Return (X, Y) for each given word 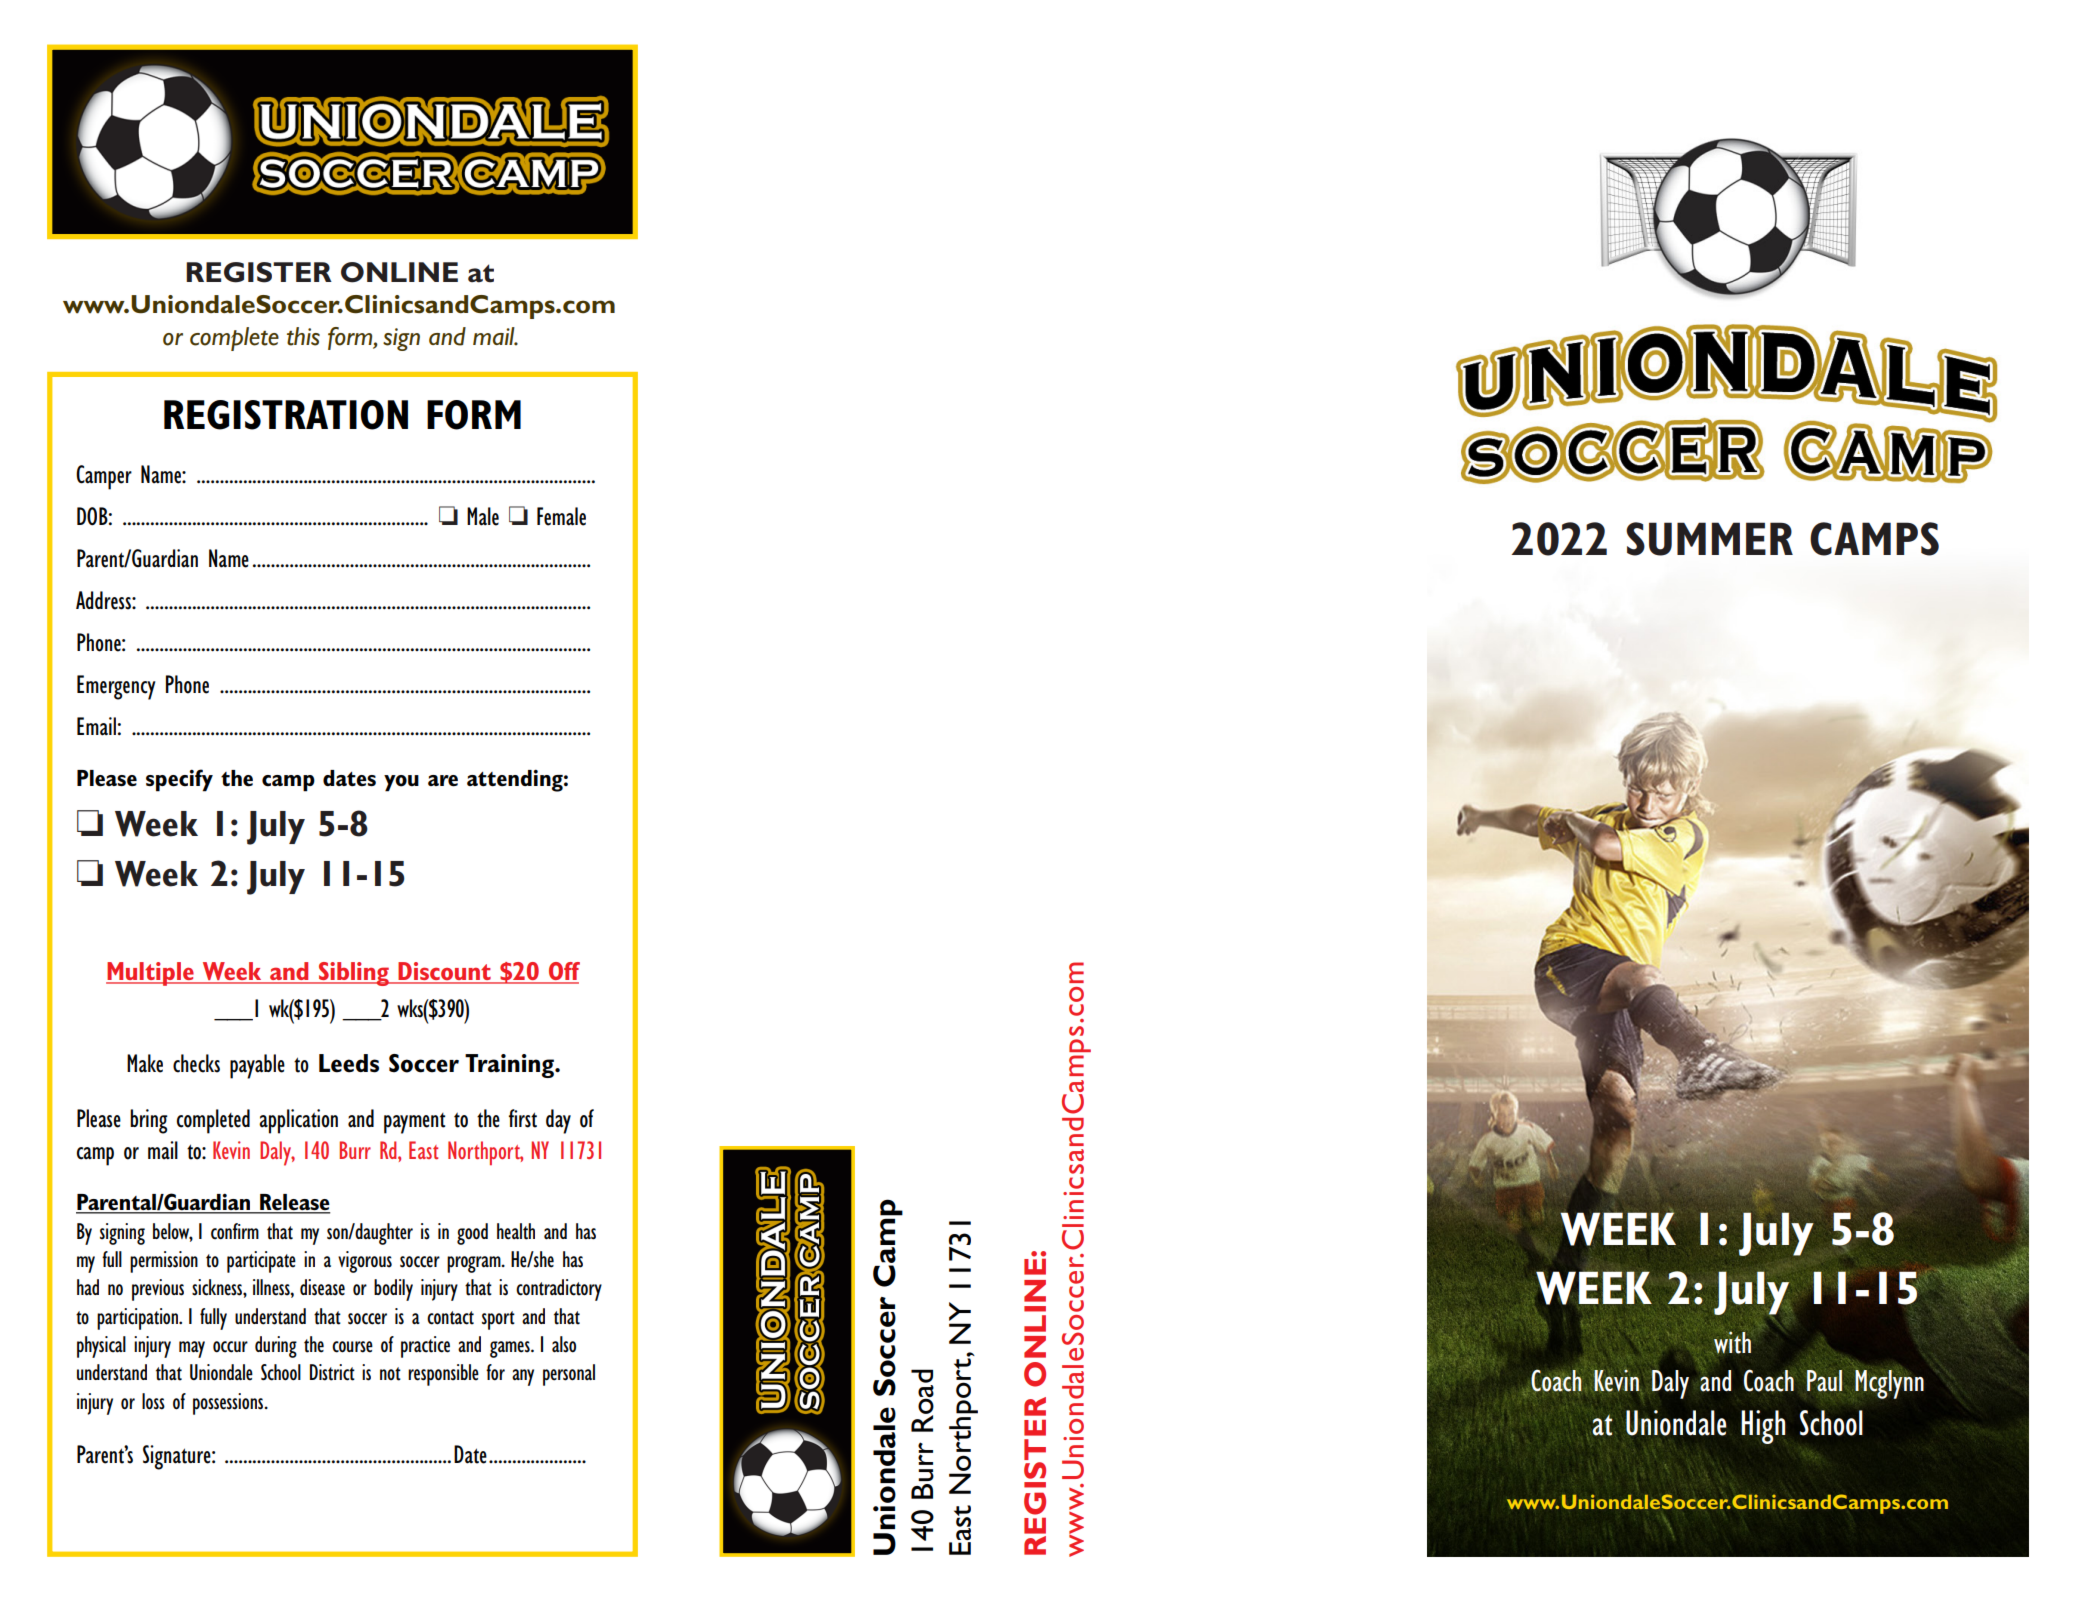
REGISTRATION (286, 415)
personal (569, 1375)
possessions (229, 1404)
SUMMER (1709, 539)
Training (510, 1066)
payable (257, 1066)
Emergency (116, 687)
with (1731, 1342)
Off (563, 972)
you (401, 783)
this (303, 336)
